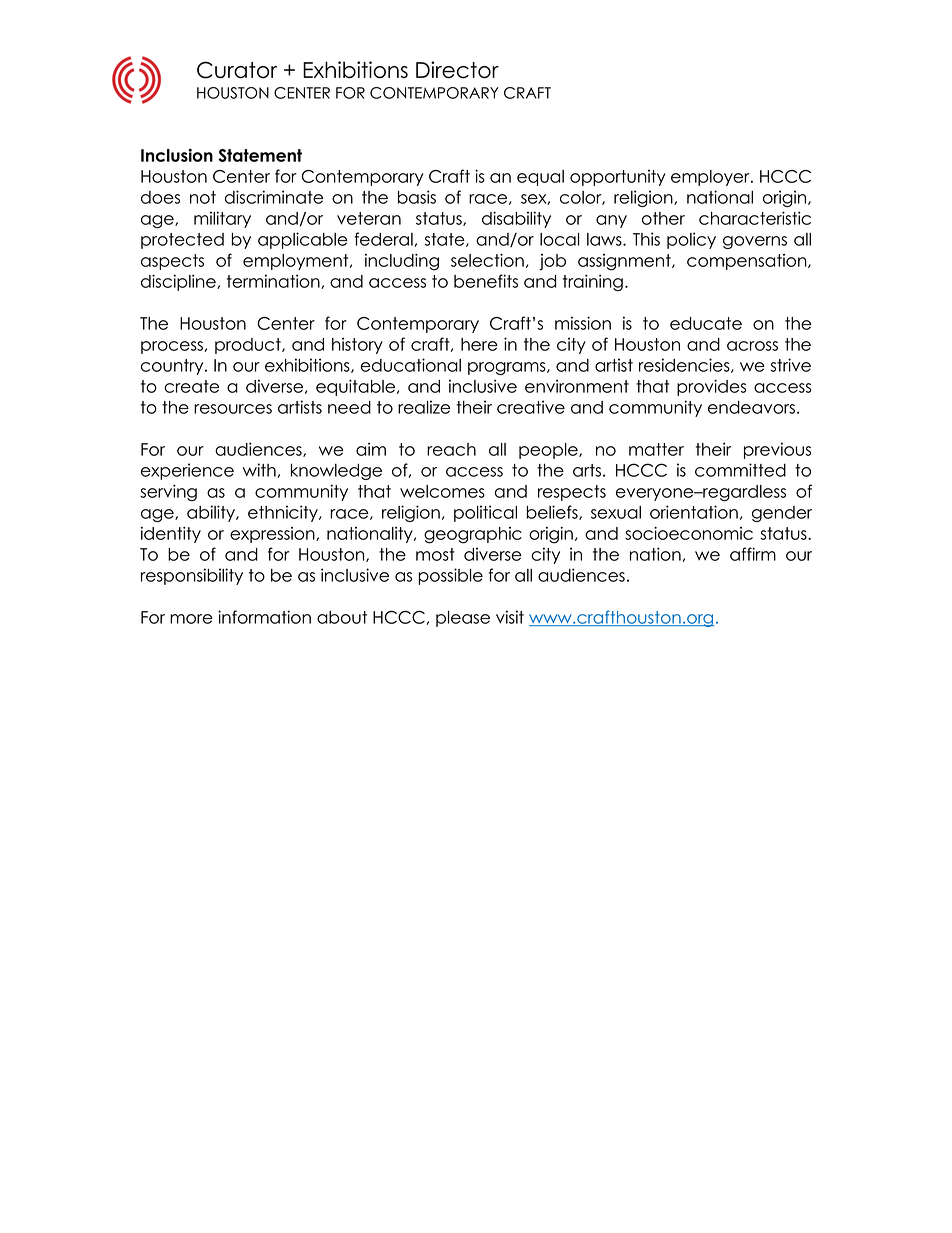 Image resolution: width=952 pixels, height=1233 pixels. I want to click on compensation, so click(748, 262).
